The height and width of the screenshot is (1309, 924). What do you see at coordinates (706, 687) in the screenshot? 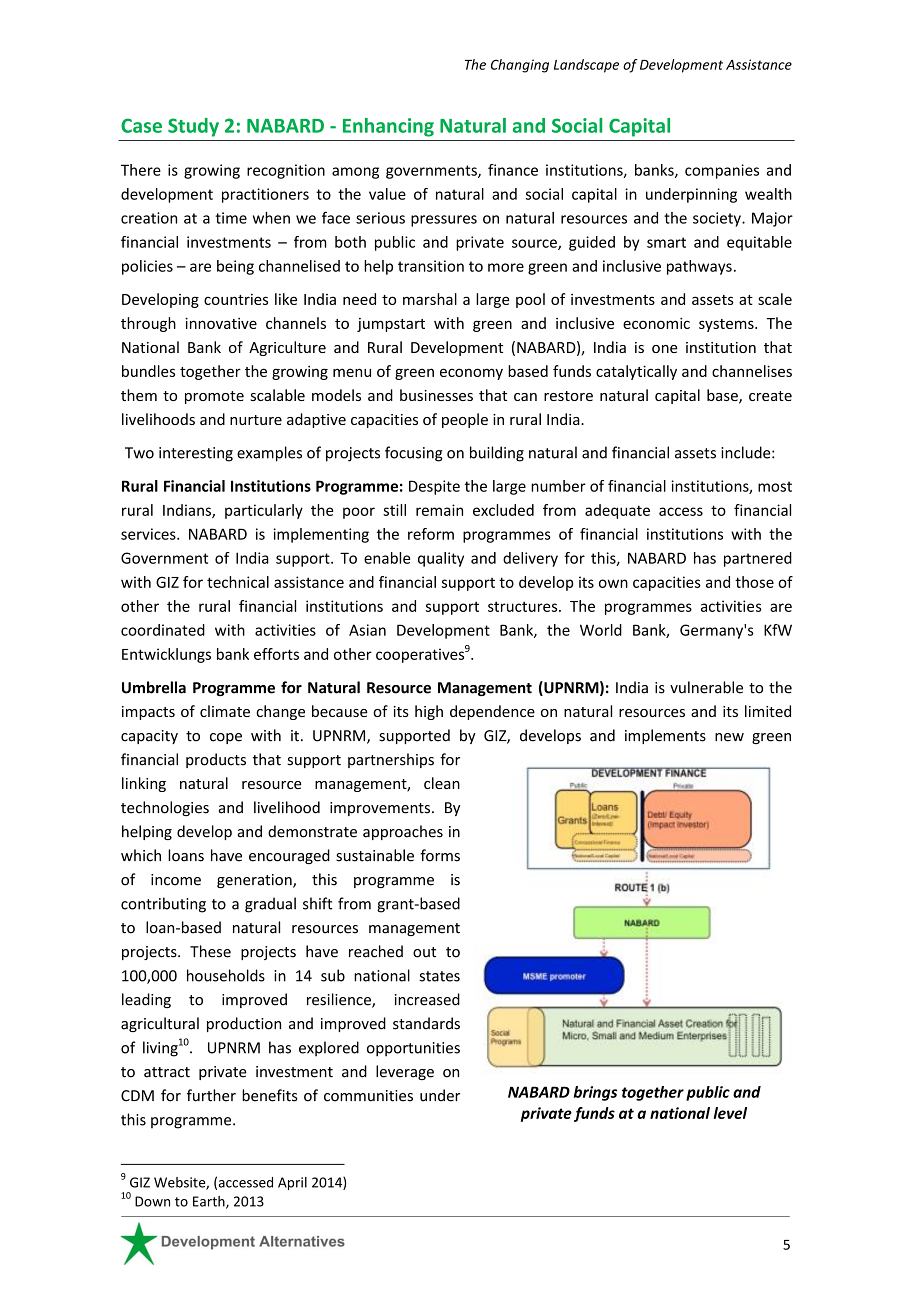
I see `vulnerable` at bounding box center [706, 687].
